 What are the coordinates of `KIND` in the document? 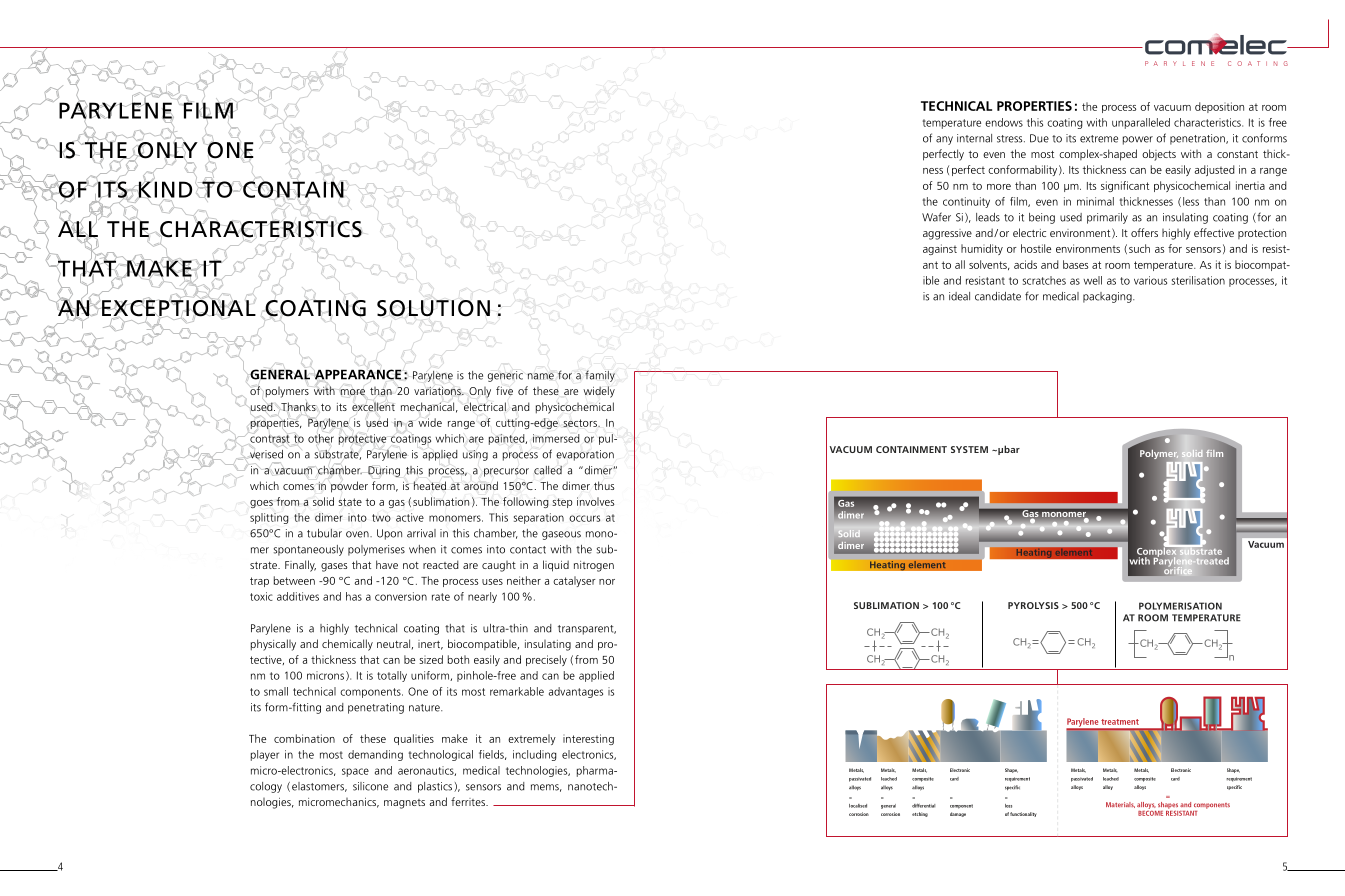 It's located at (164, 189).
